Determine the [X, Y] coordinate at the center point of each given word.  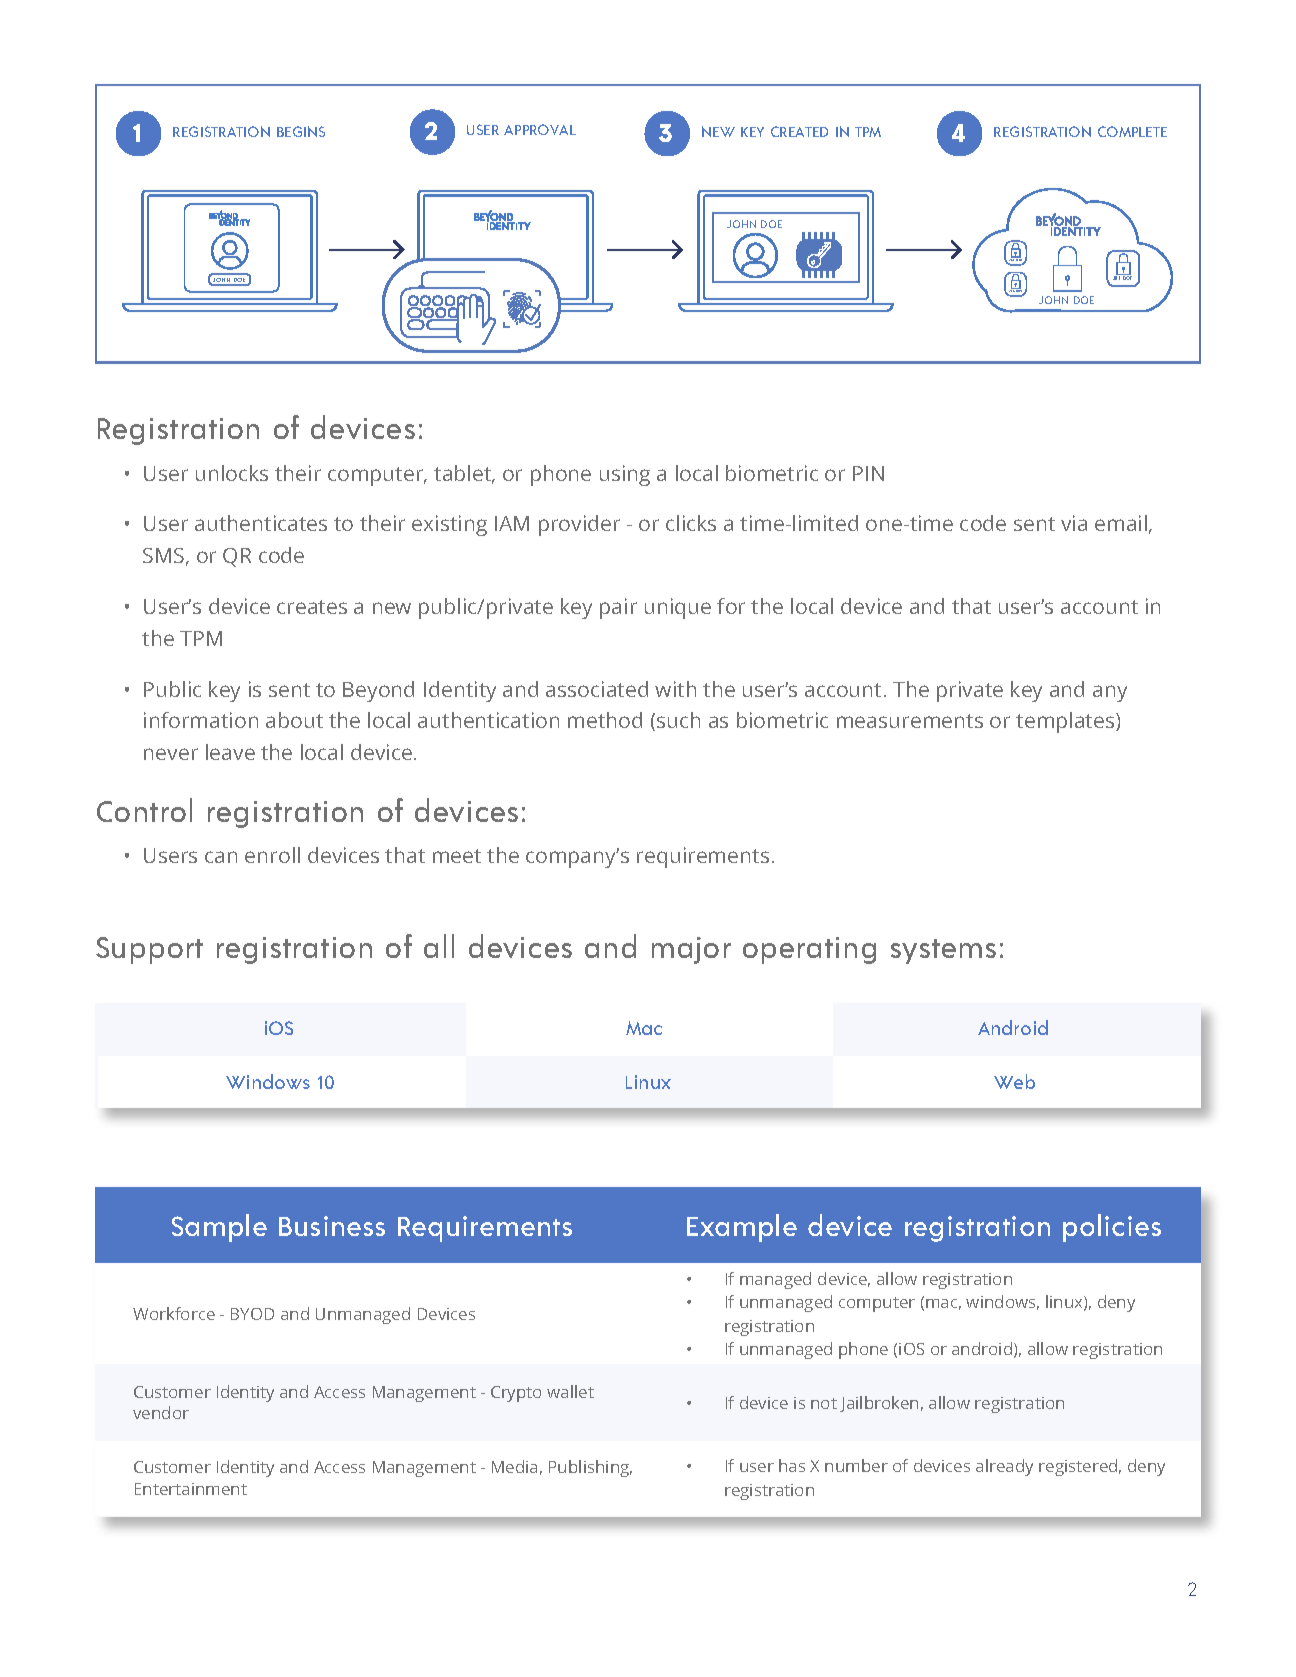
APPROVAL [540, 129]
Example [742, 1228]
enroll [272, 855]
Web [1014, 1081]
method [605, 720]
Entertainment [191, 1489]
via [1074, 523]
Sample [219, 1228]
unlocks [232, 473]
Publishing [590, 1468]
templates [1066, 722]
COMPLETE [1132, 131]
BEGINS [301, 131]
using [625, 475]
